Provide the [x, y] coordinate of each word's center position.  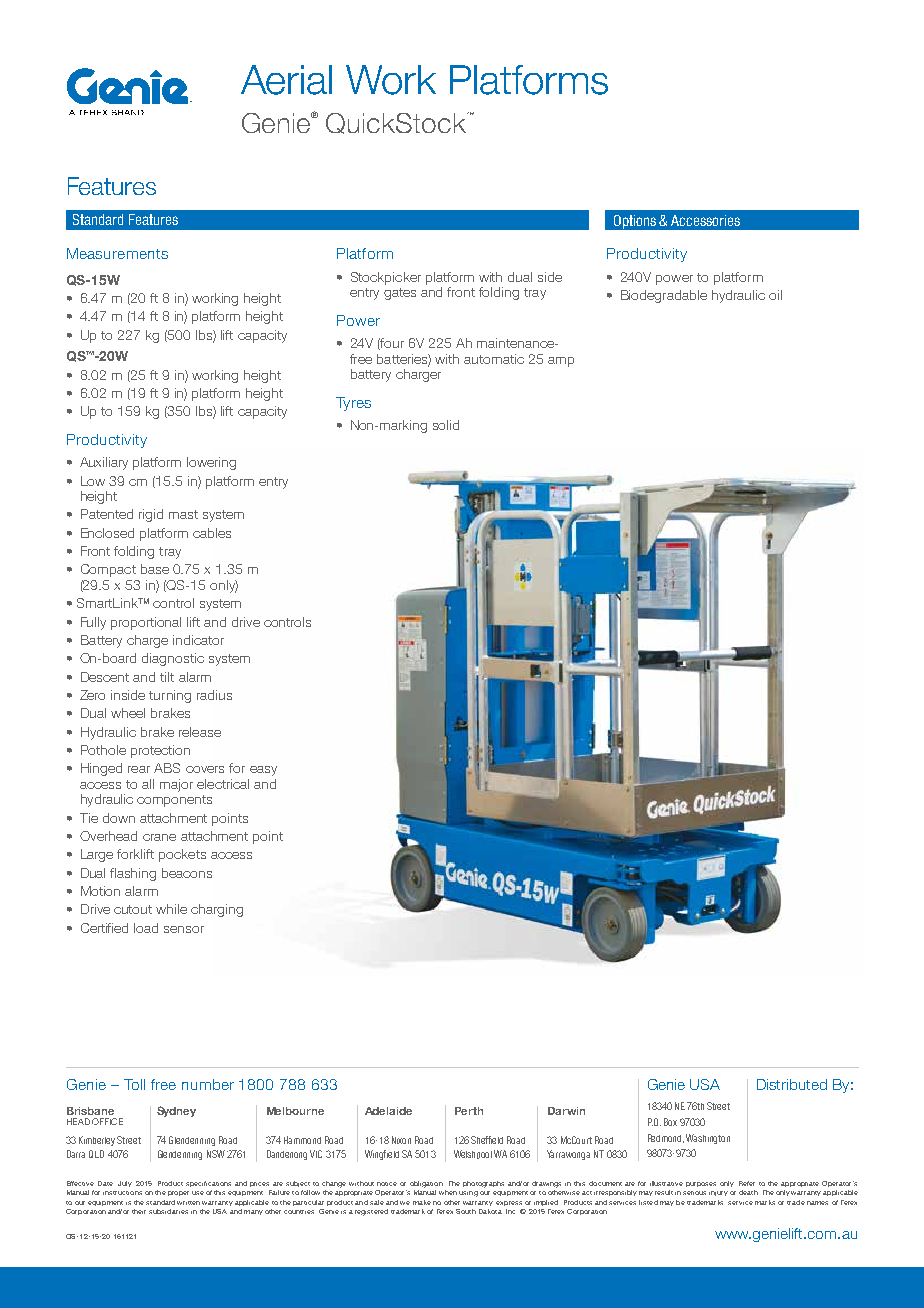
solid [446, 425]
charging [217, 910]
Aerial [286, 80]
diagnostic [173, 659]
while [171, 909]
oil [775, 295]
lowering [211, 463]
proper [178, 1193]
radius [214, 695]
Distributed [792, 1084]
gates [400, 294]
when [448, 1192]
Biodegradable [664, 296]
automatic [494, 359]
